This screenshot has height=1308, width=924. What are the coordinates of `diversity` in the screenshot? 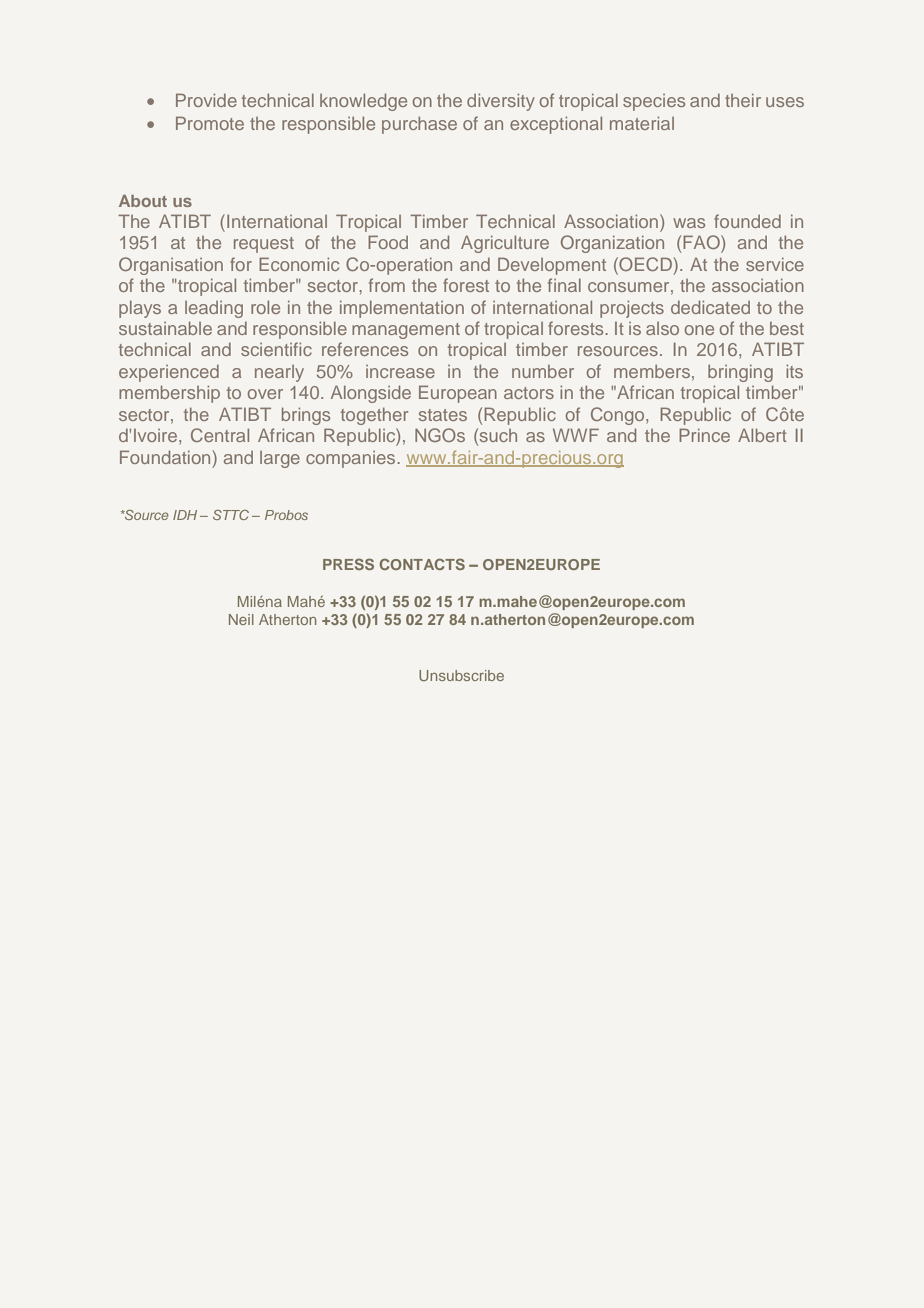 It's located at (501, 102).
